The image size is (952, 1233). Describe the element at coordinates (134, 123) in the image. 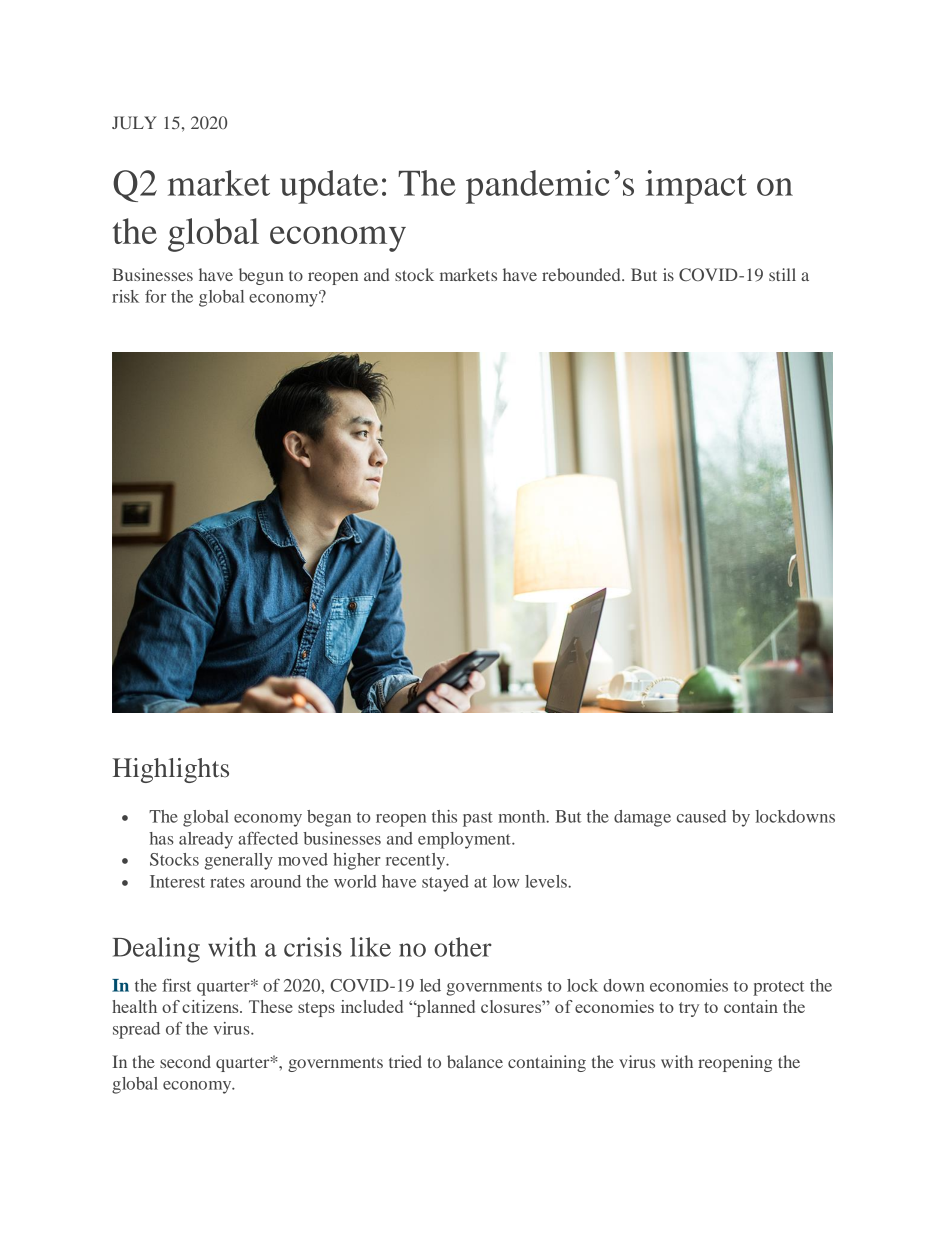

I see `JULY` at that location.
